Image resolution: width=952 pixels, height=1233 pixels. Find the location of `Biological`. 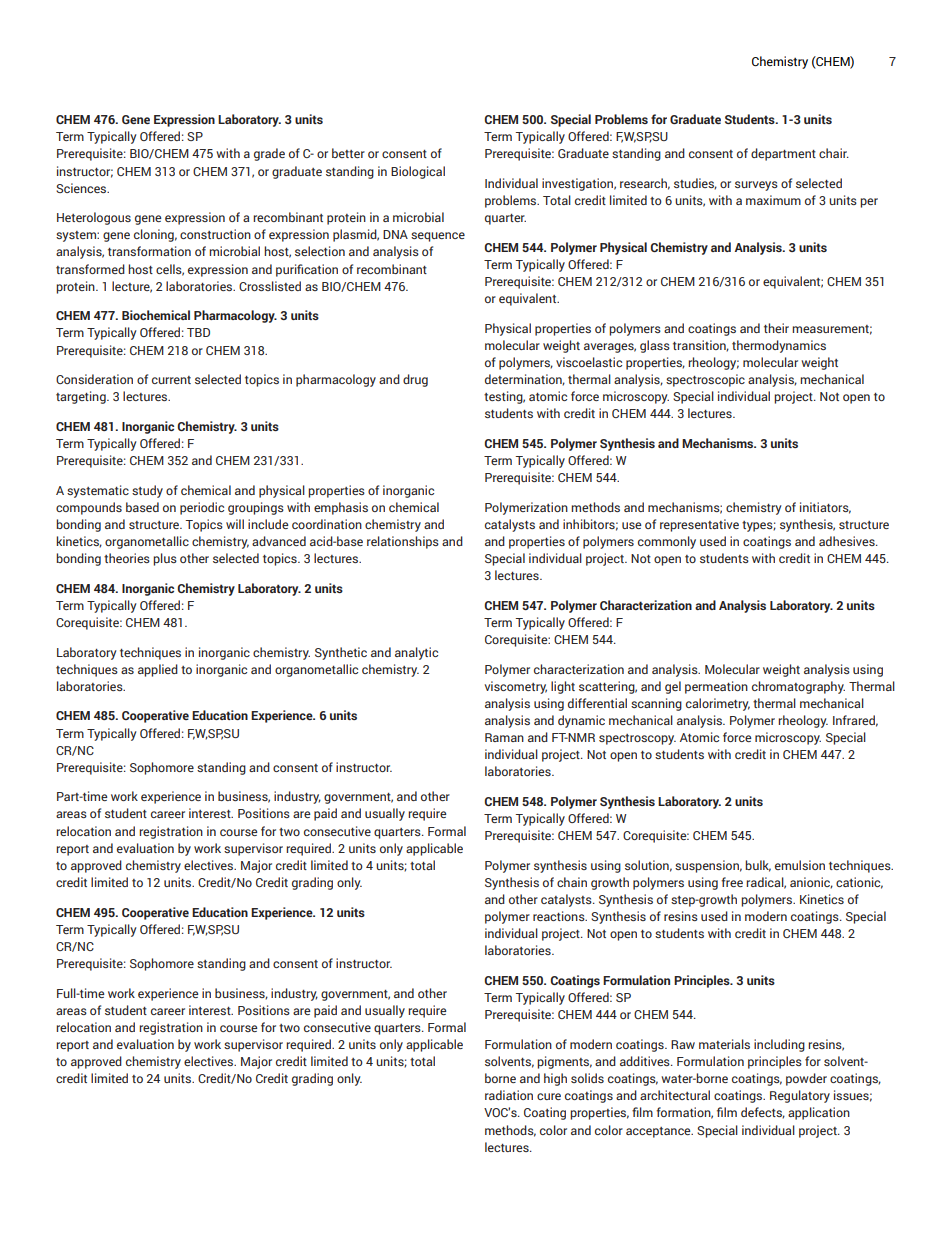

Biological is located at coordinates (418, 172).
